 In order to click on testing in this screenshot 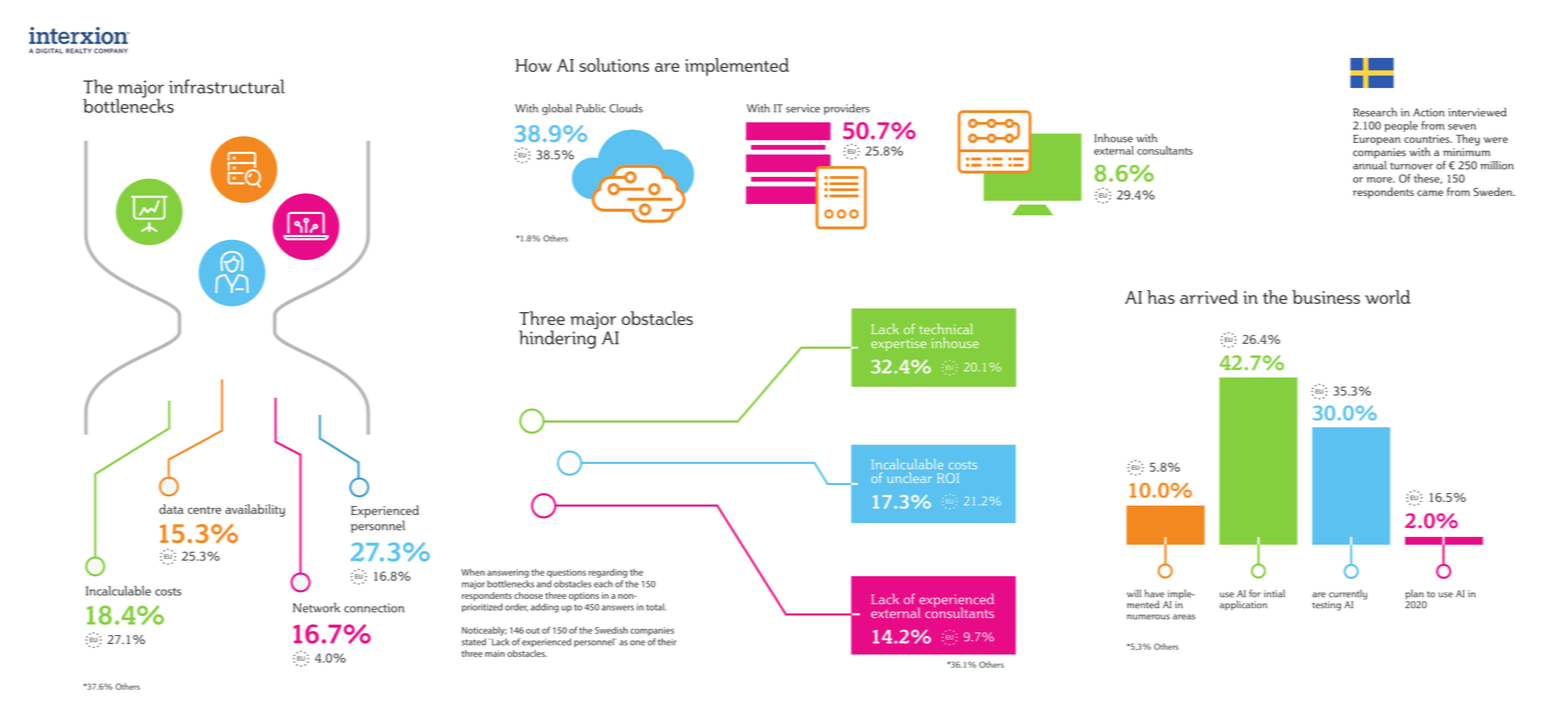, I will do `click(1326, 606)`.
